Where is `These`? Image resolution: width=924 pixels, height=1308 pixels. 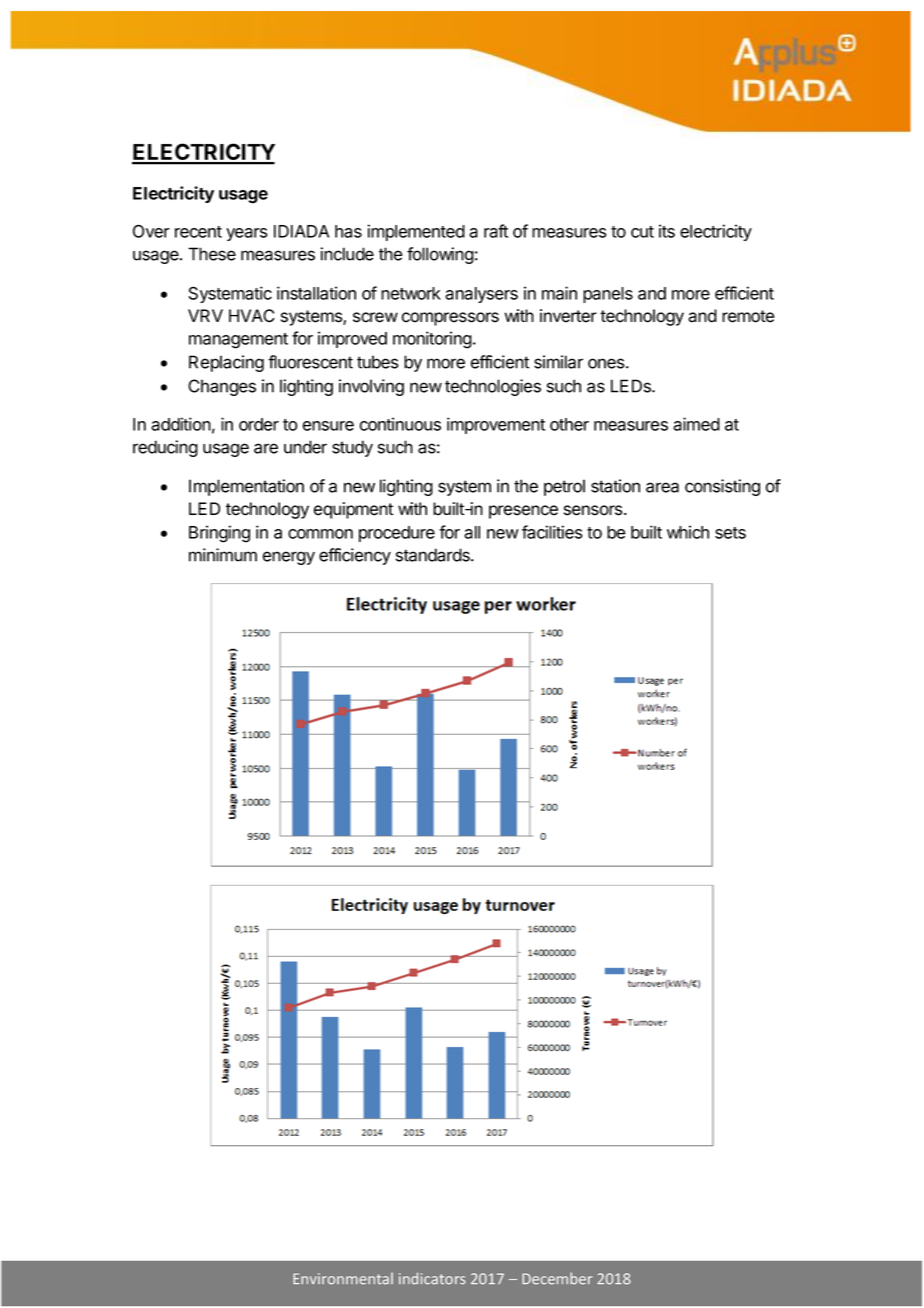
These is located at coordinates (212, 254).
